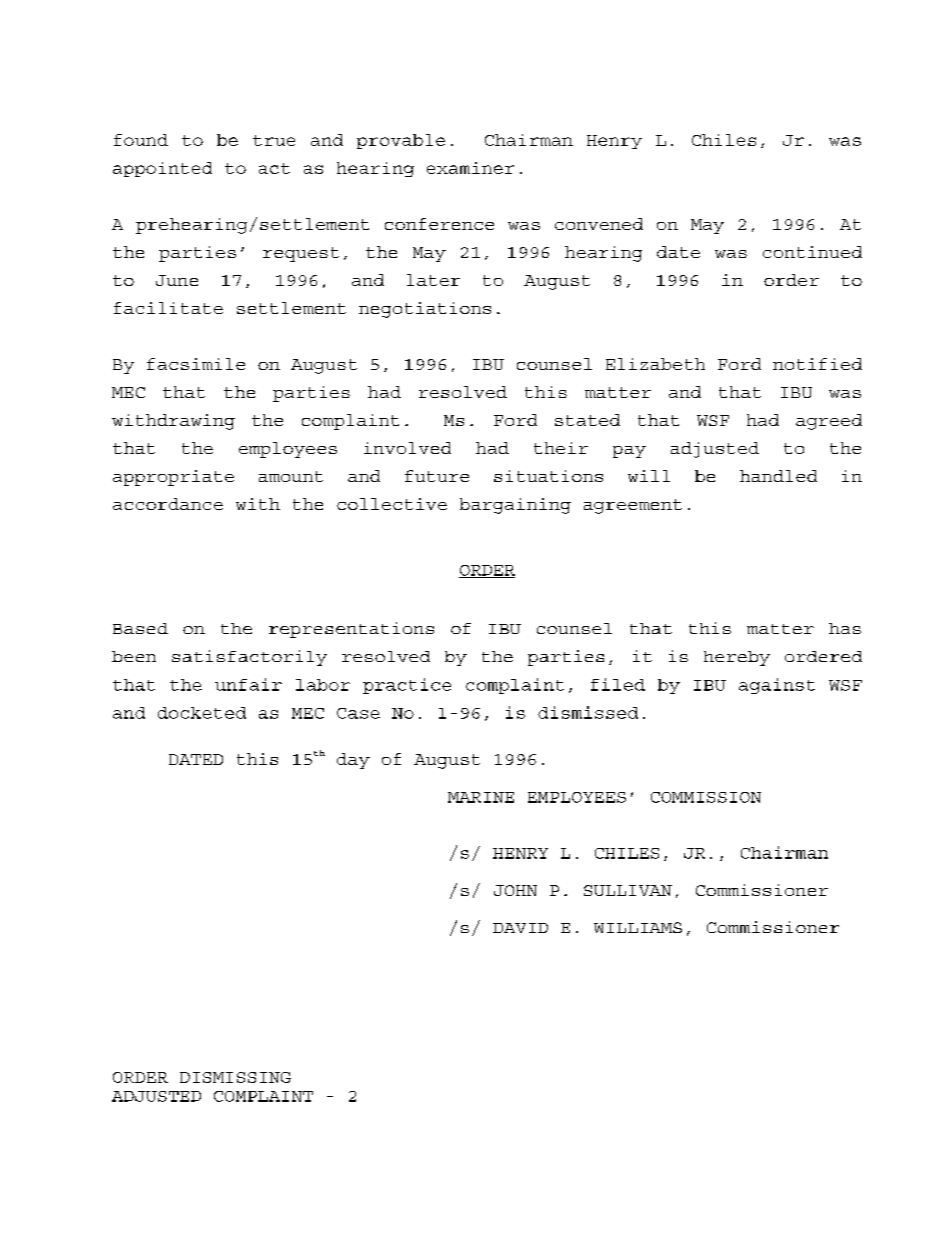  What do you see at coordinates (737, 658) in the image?
I see `hereby` at bounding box center [737, 658].
